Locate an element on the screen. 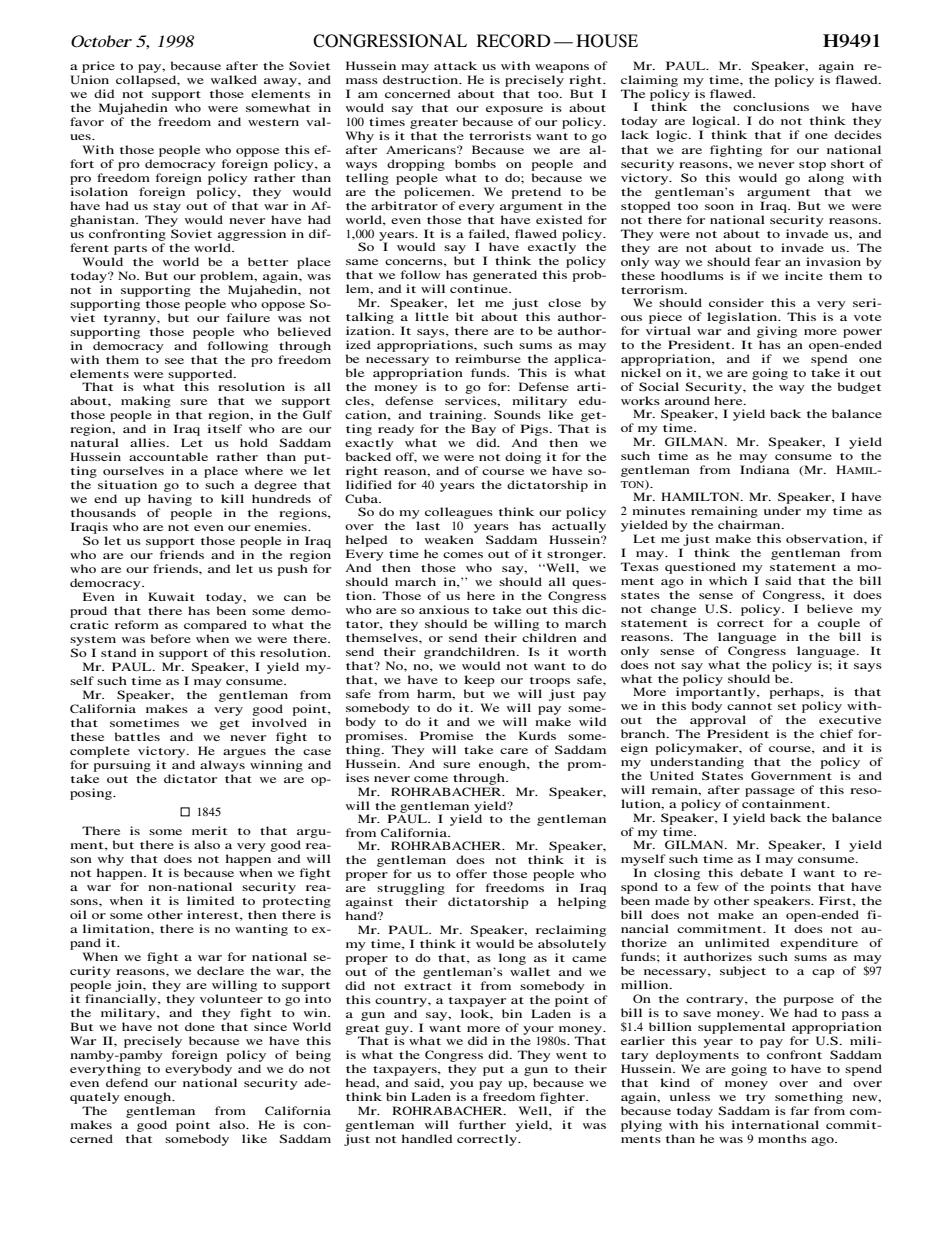  offer is located at coordinates (471, 873).
